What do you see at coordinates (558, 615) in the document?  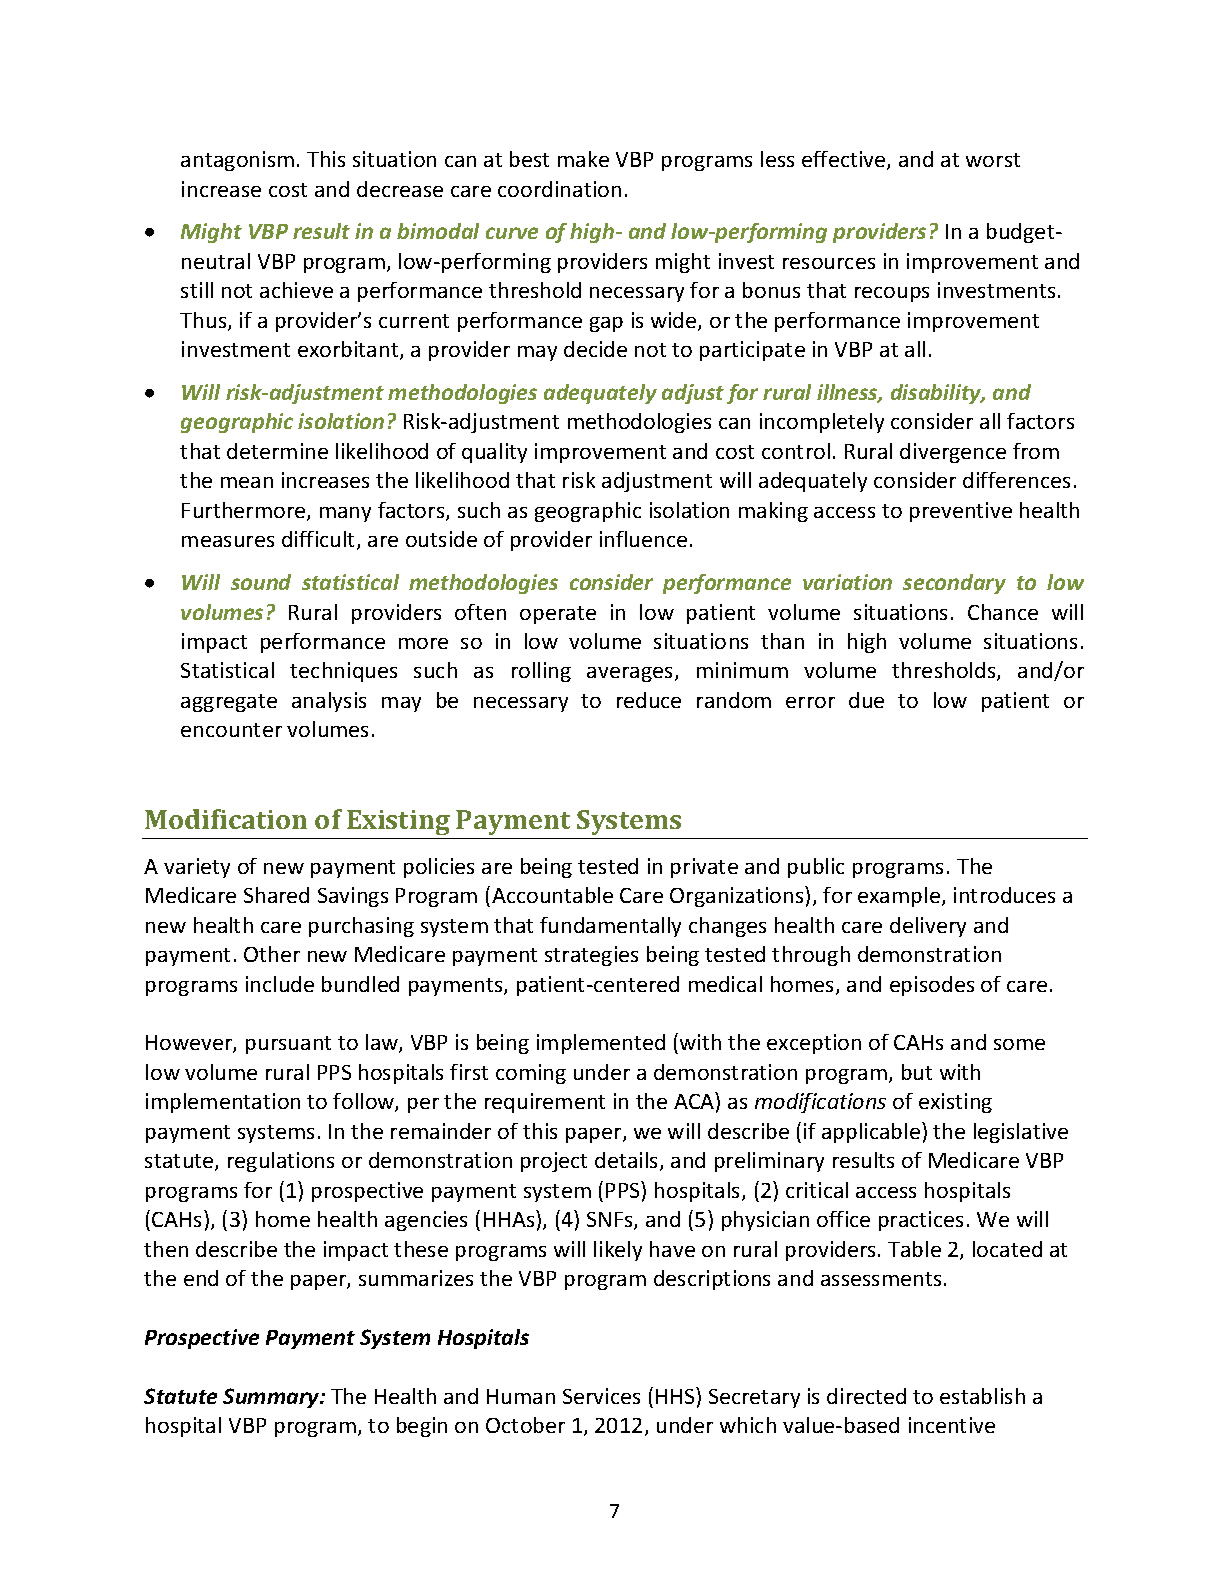 I see `operate` at bounding box center [558, 615].
